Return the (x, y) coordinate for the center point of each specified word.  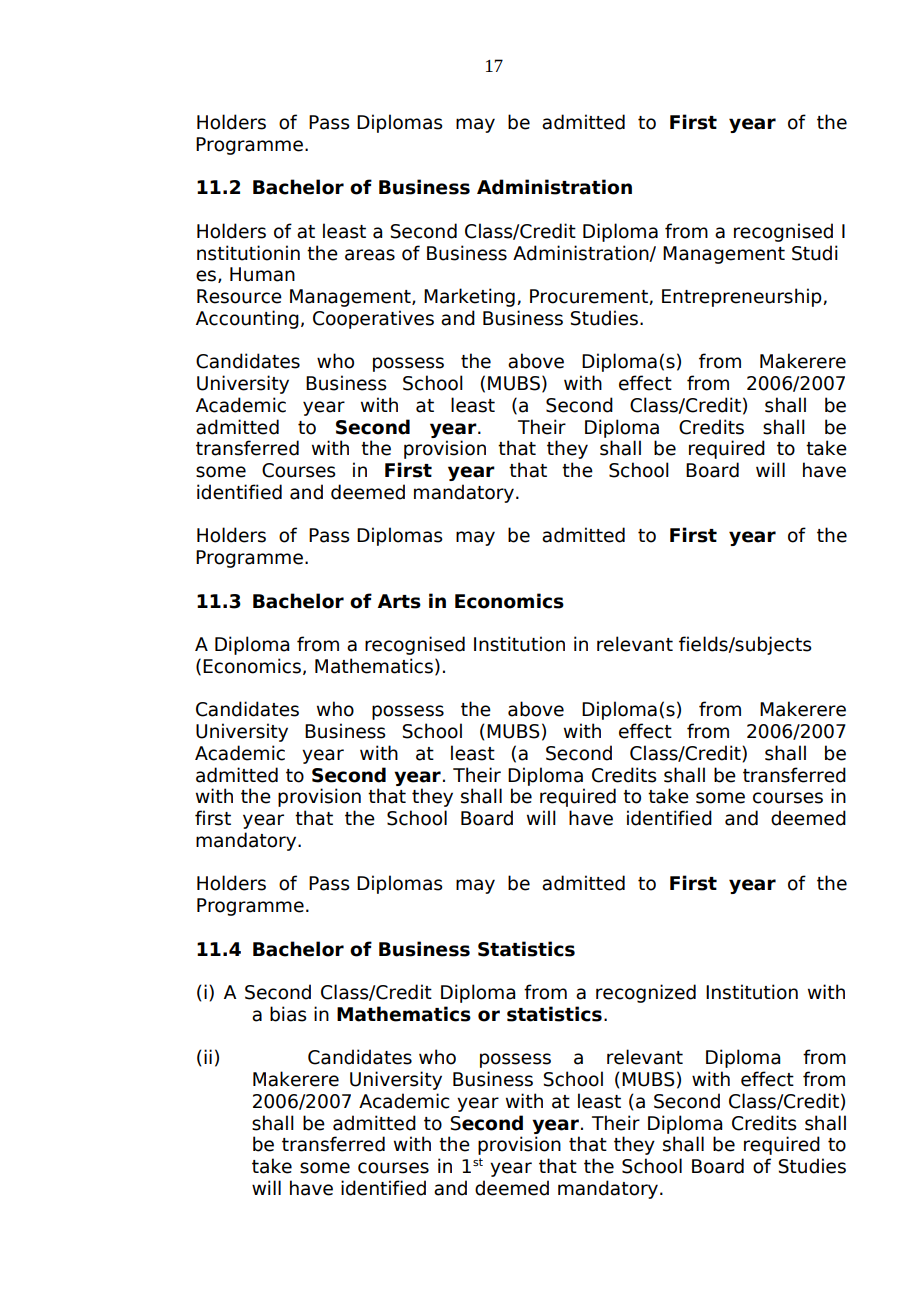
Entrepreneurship (743, 297)
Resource (239, 296)
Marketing (469, 297)
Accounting (247, 319)
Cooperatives (373, 319)
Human (262, 274)
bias (288, 1014)
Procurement (590, 297)
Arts (399, 601)
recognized (646, 993)
